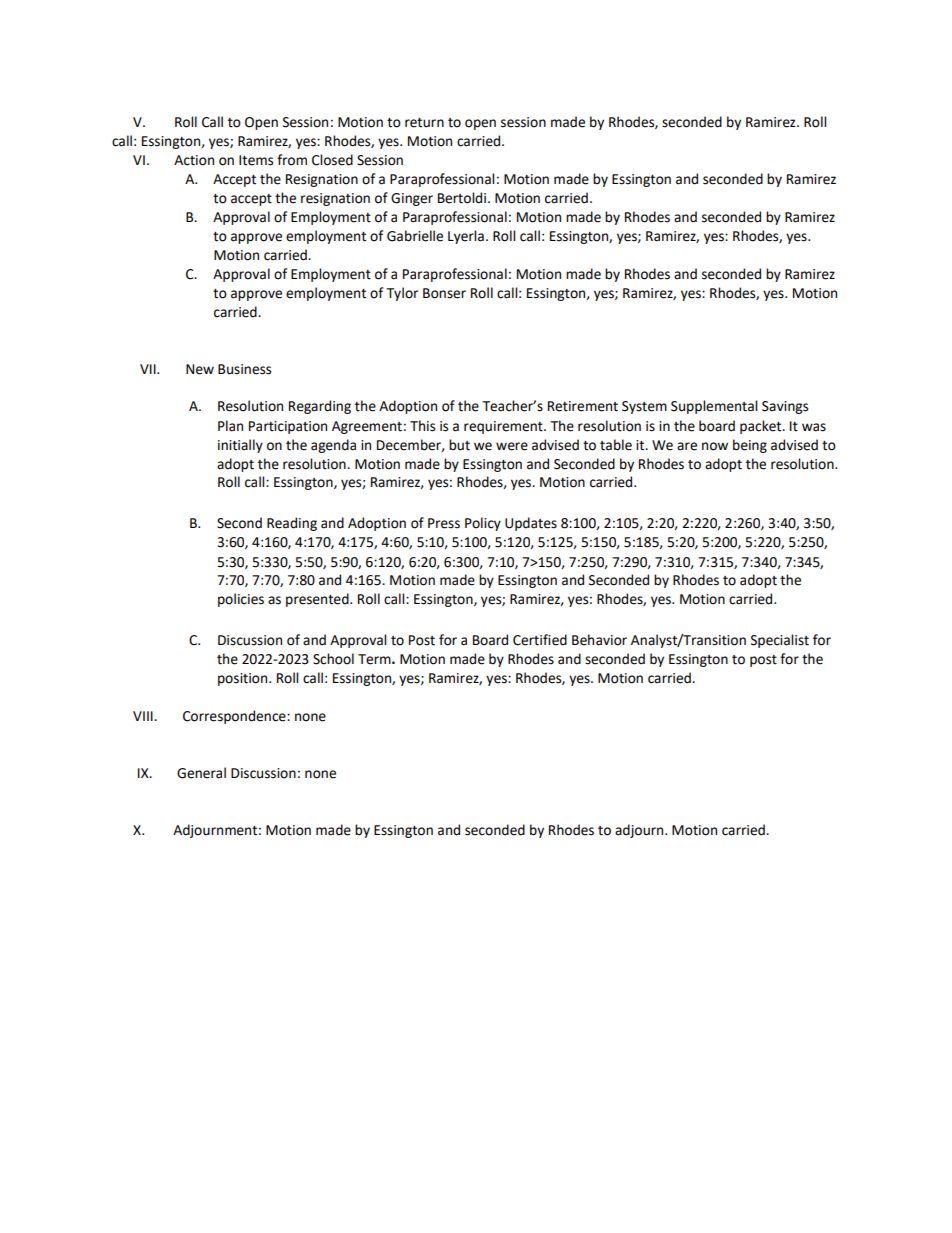 This document has width=952, height=1233. Describe the element at coordinates (483, 524) in the document. I see `Policy` at that location.
